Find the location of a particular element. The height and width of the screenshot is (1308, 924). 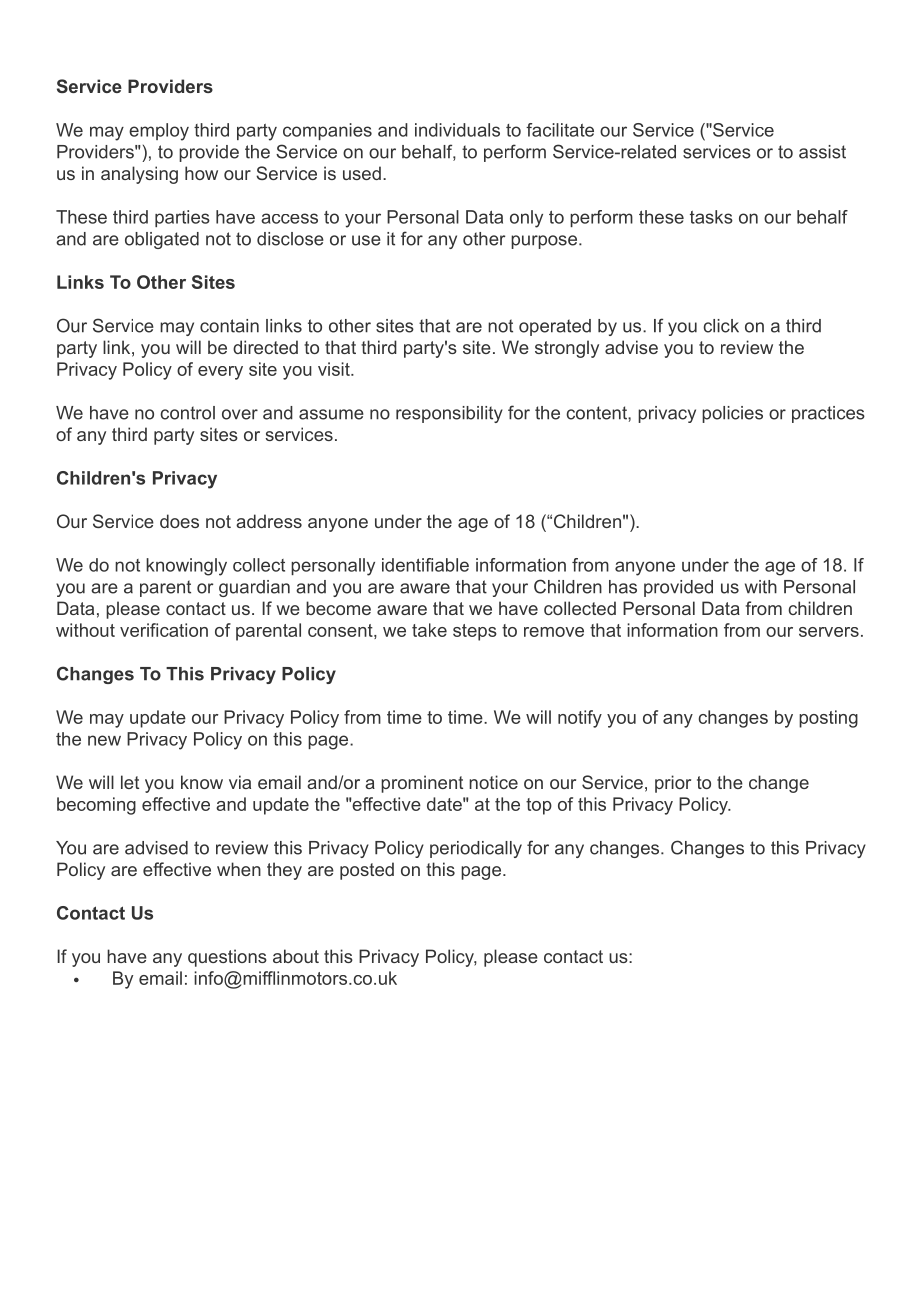

identifiable is located at coordinates (425, 565).
